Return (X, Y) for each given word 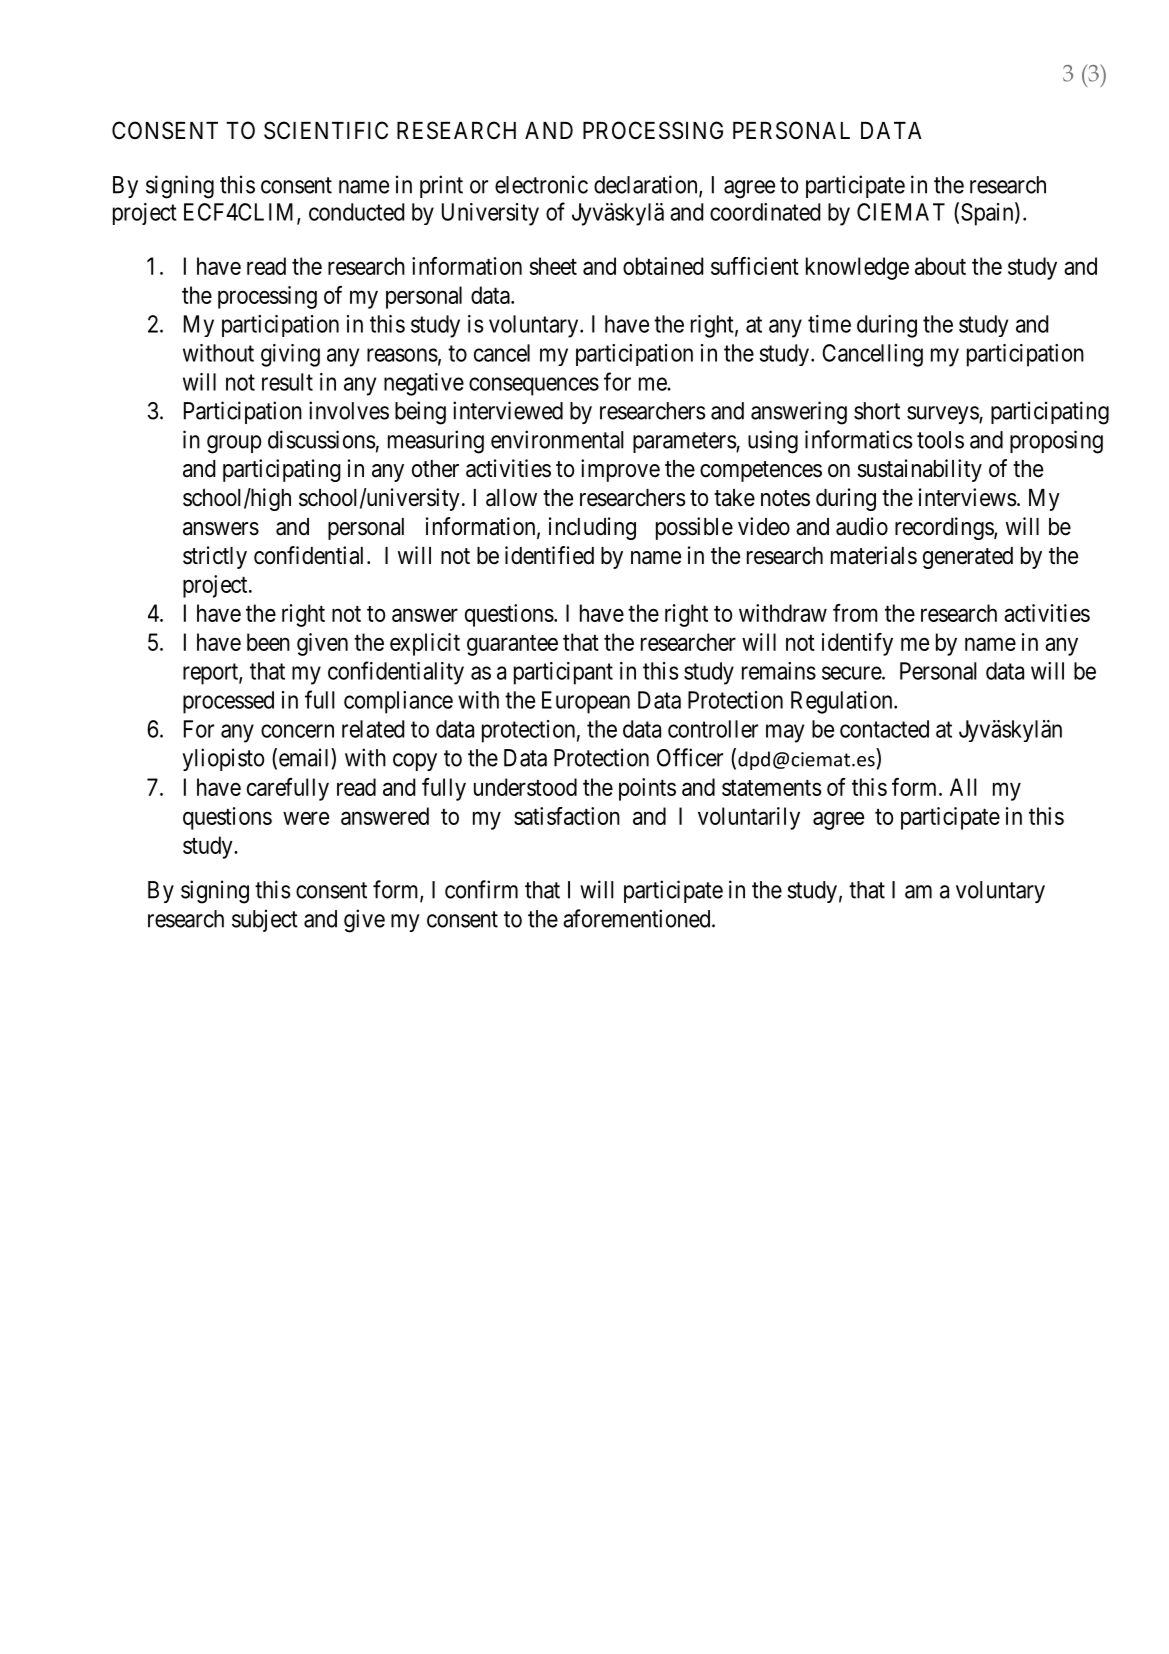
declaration (647, 185)
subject (265, 920)
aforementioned (638, 918)
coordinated (765, 212)
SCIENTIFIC (326, 130)
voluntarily (749, 818)
